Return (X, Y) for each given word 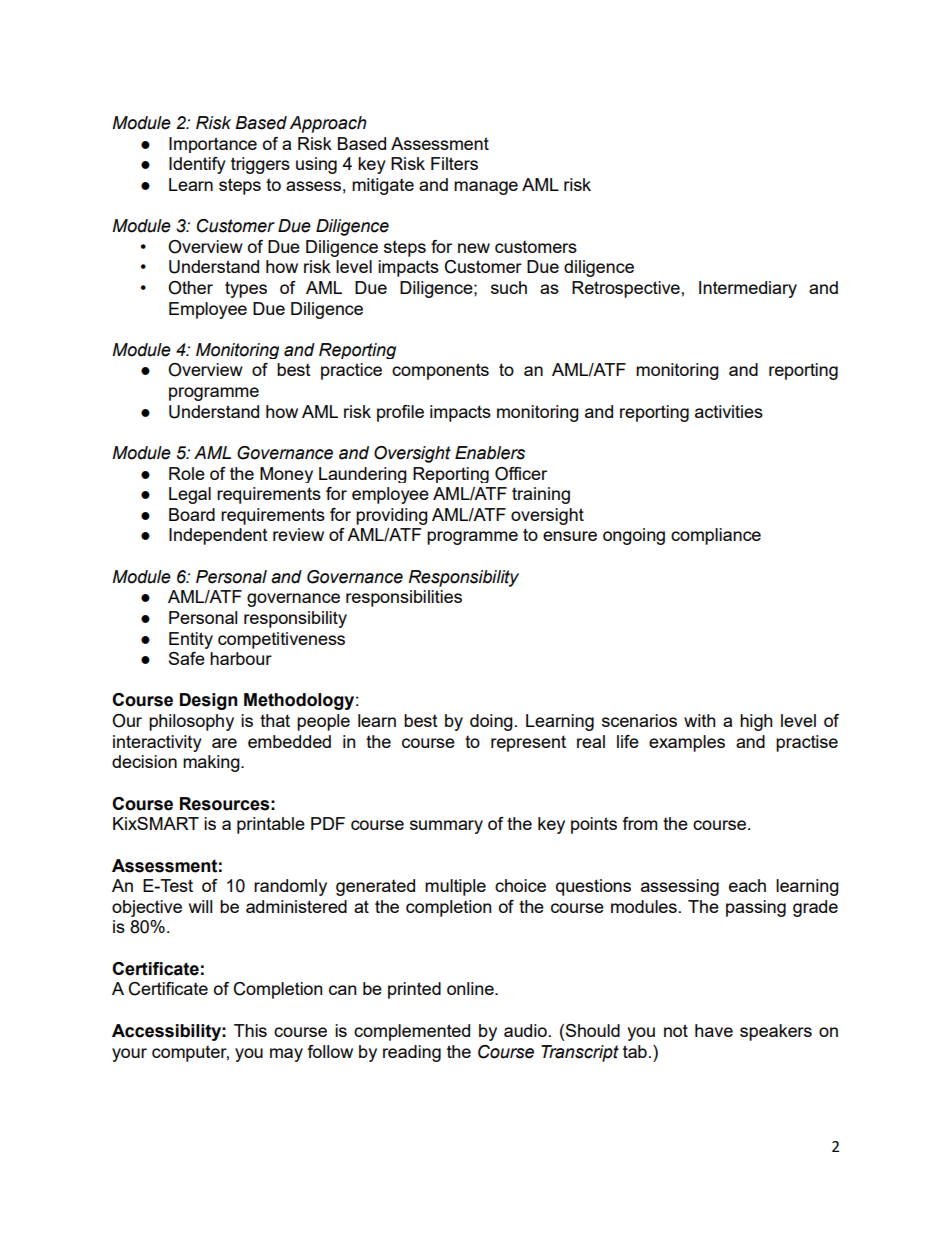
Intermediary (748, 289)
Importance (213, 145)
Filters (454, 163)
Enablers (490, 453)
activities (729, 411)
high (756, 722)
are (224, 743)
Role (187, 473)
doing (491, 722)
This (250, 1030)
